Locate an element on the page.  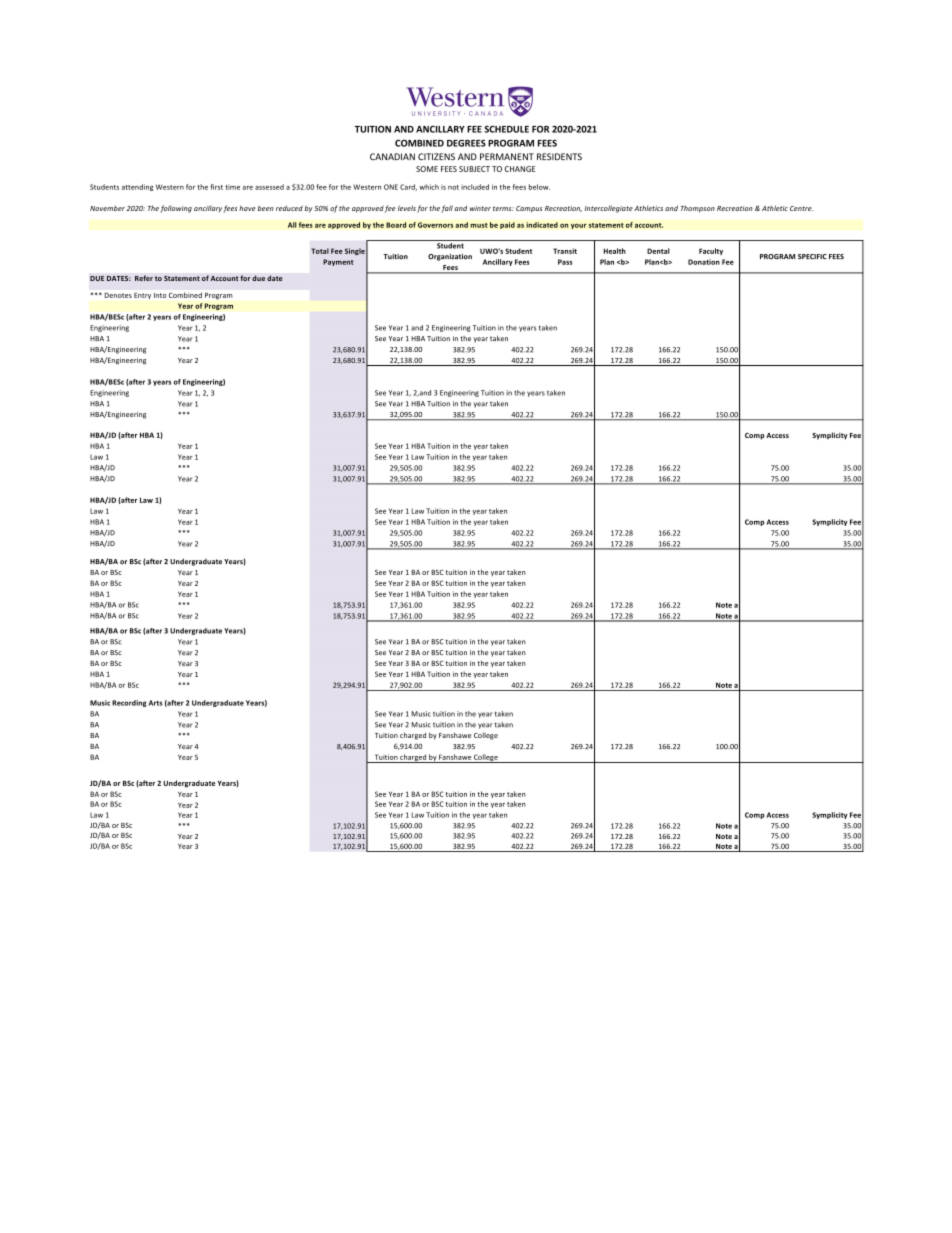
Thompson is located at coordinates (698, 209).
